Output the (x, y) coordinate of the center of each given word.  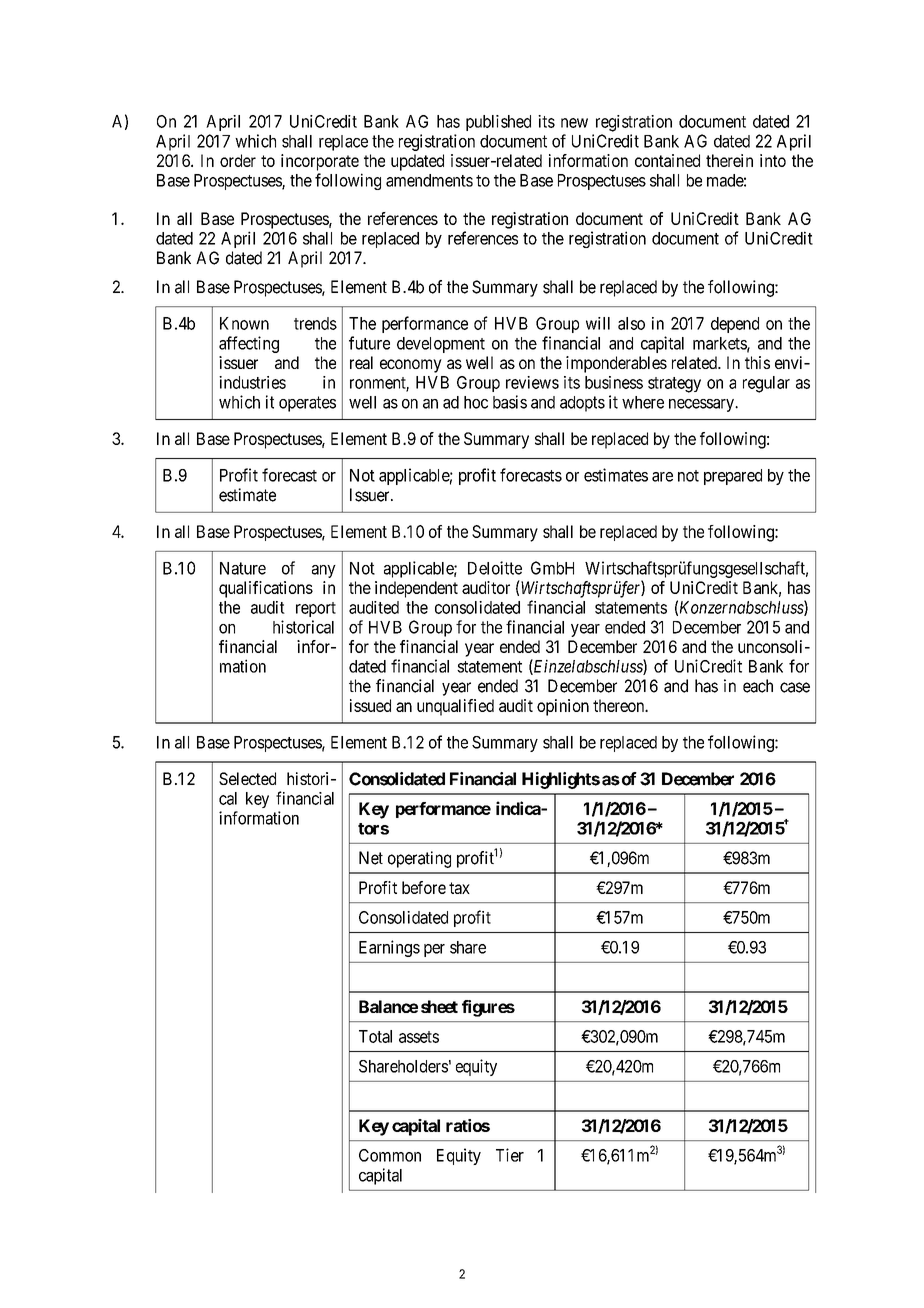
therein (729, 160)
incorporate (320, 162)
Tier (510, 1155)
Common (390, 1155)
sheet (439, 1006)
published (498, 123)
